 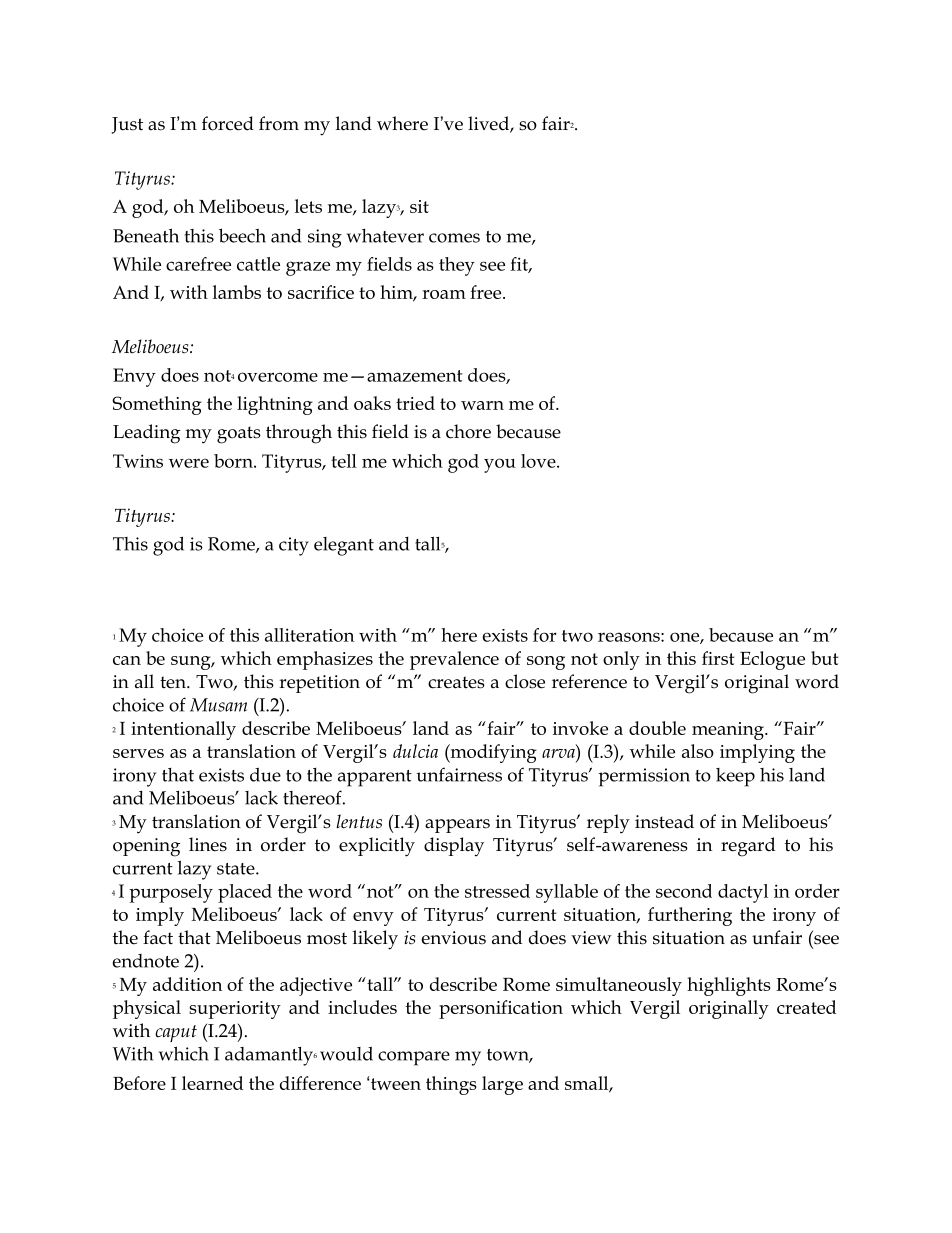 What do you see at coordinates (212, 1083) in the image?
I see `learned` at bounding box center [212, 1083].
